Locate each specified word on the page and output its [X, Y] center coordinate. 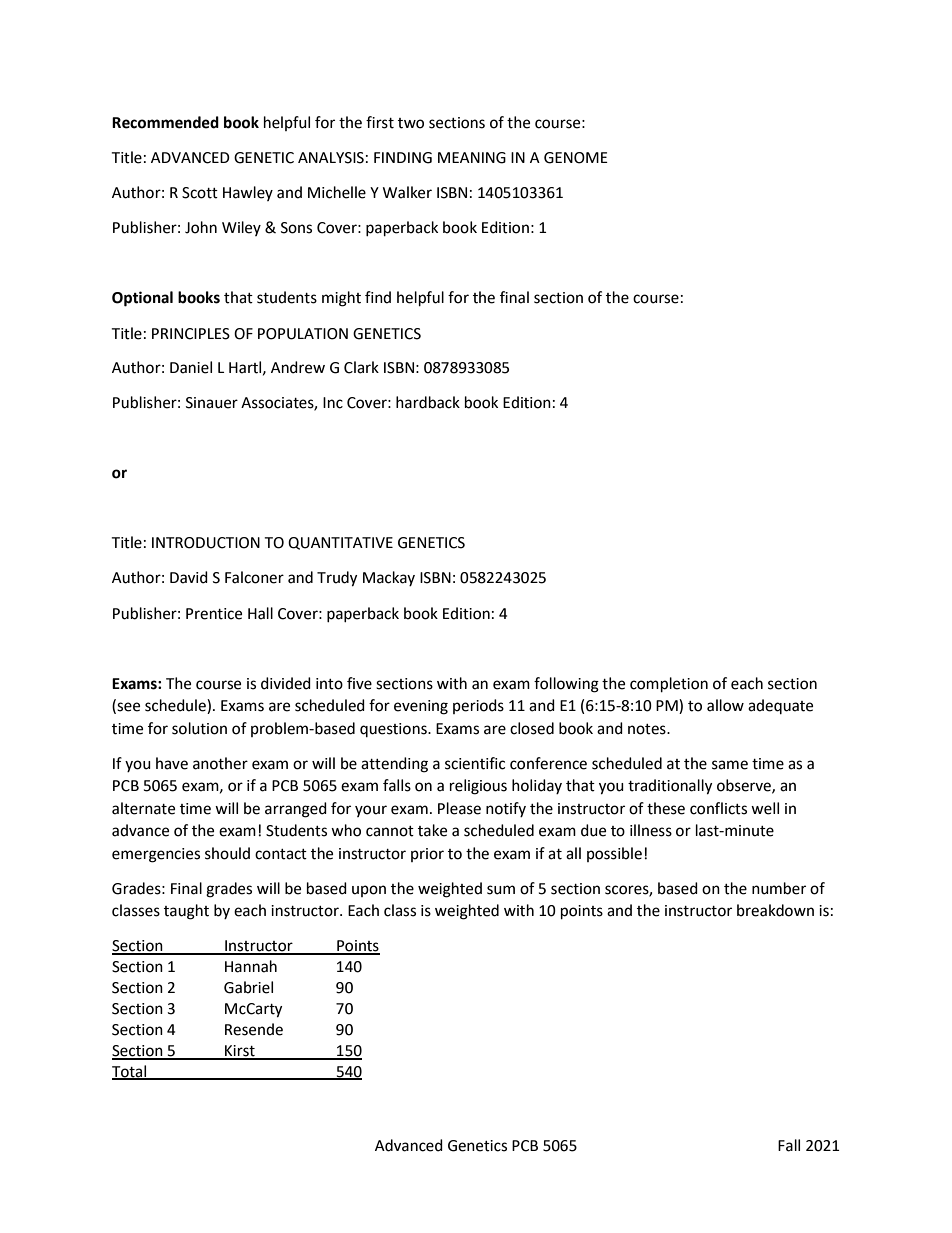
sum [501, 890]
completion [669, 685]
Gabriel [248, 987]
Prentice [214, 614]
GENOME [576, 158]
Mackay [389, 578]
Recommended [165, 122]
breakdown [775, 910]
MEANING [472, 158]
